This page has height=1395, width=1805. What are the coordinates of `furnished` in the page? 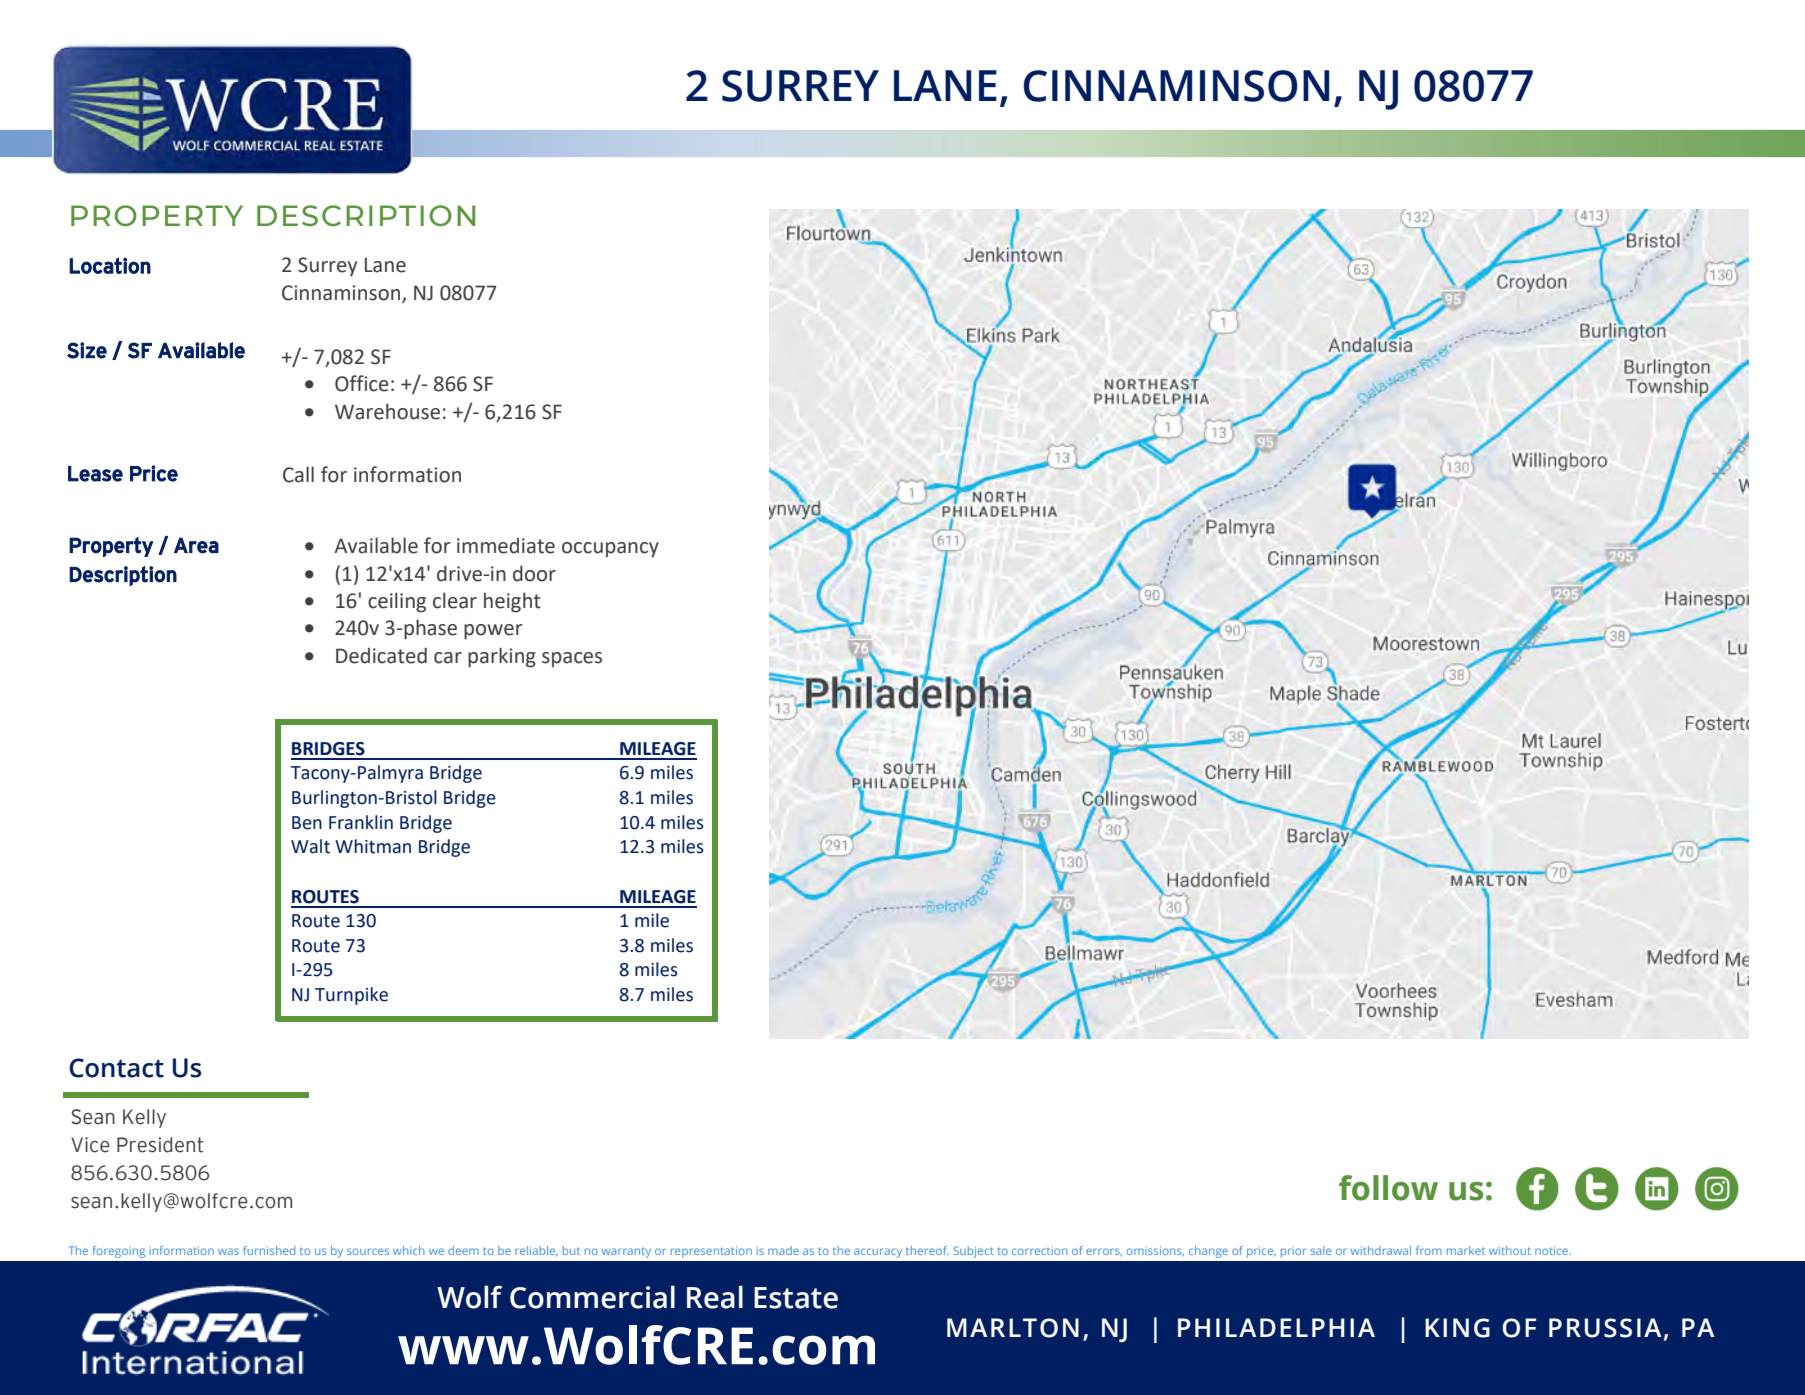 It's located at (269, 1250).
